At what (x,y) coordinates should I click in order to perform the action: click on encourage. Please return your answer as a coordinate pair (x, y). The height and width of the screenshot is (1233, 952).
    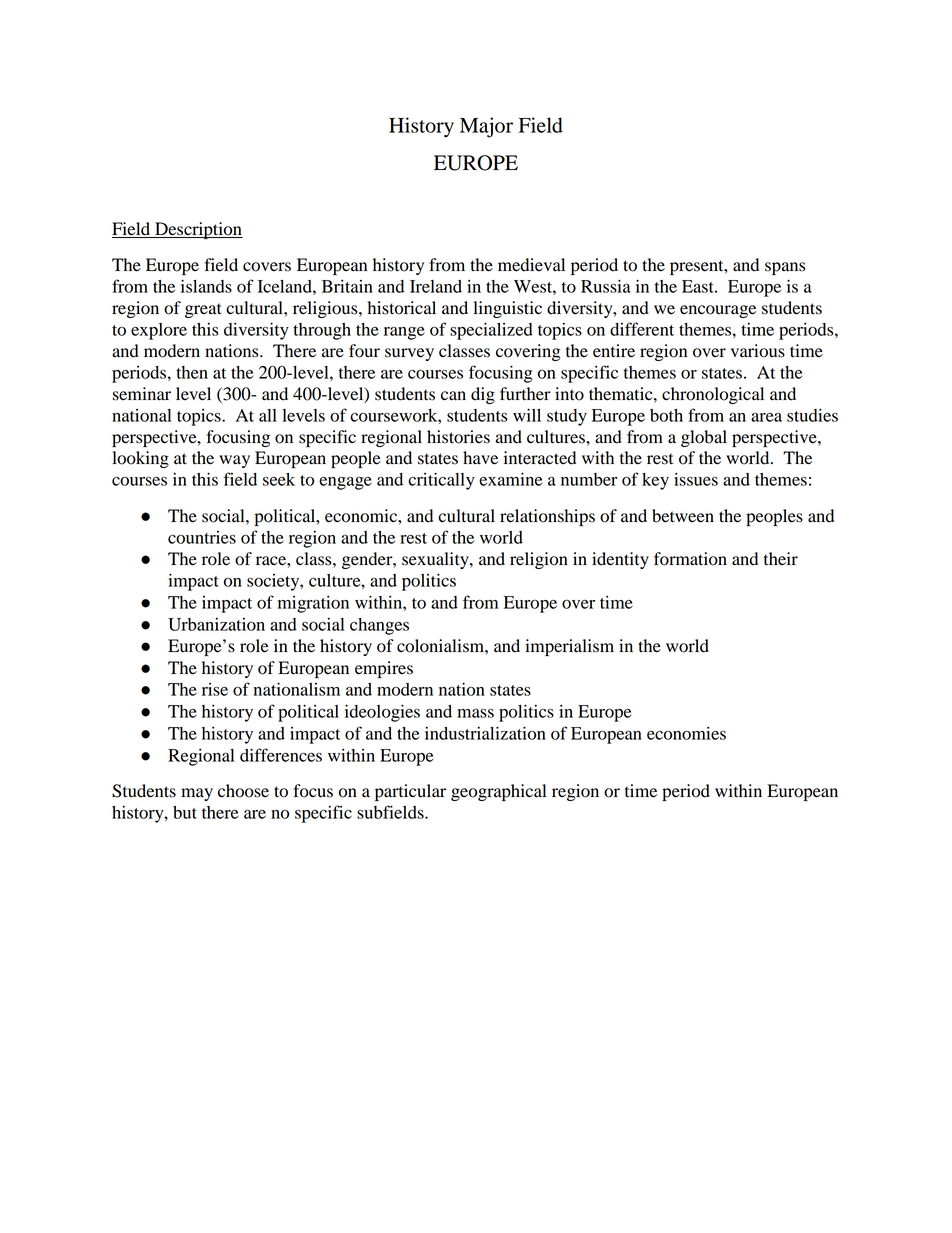
    Looking at the image, I should click on (718, 311).
